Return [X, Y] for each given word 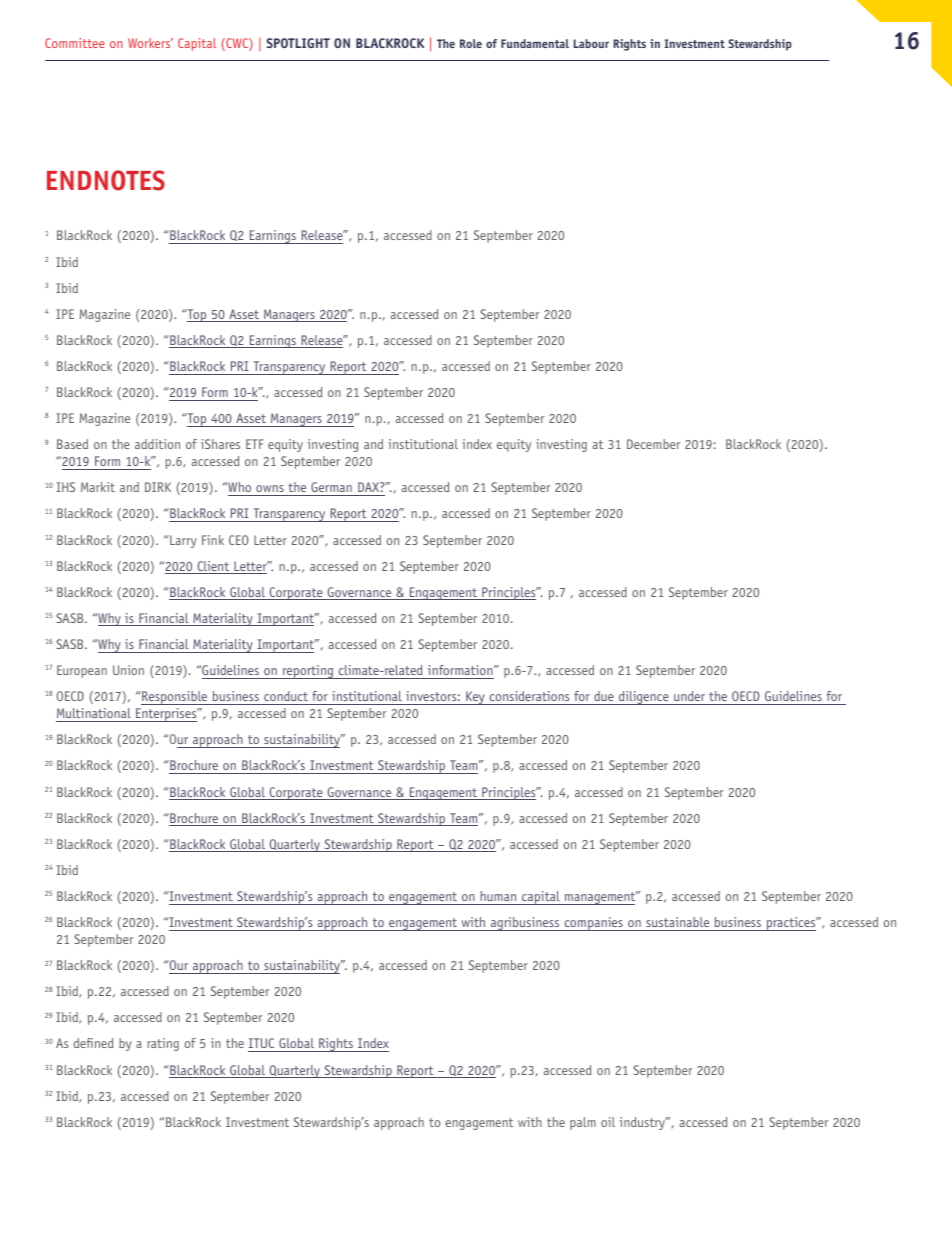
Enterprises [166, 715]
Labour [591, 43]
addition [157, 444]
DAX [369, 487]
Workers [150, 43]
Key [475, 698]
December [653, 444]
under [689, 696]
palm [583, 1123]
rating [163, 1044]
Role [471, 43]
